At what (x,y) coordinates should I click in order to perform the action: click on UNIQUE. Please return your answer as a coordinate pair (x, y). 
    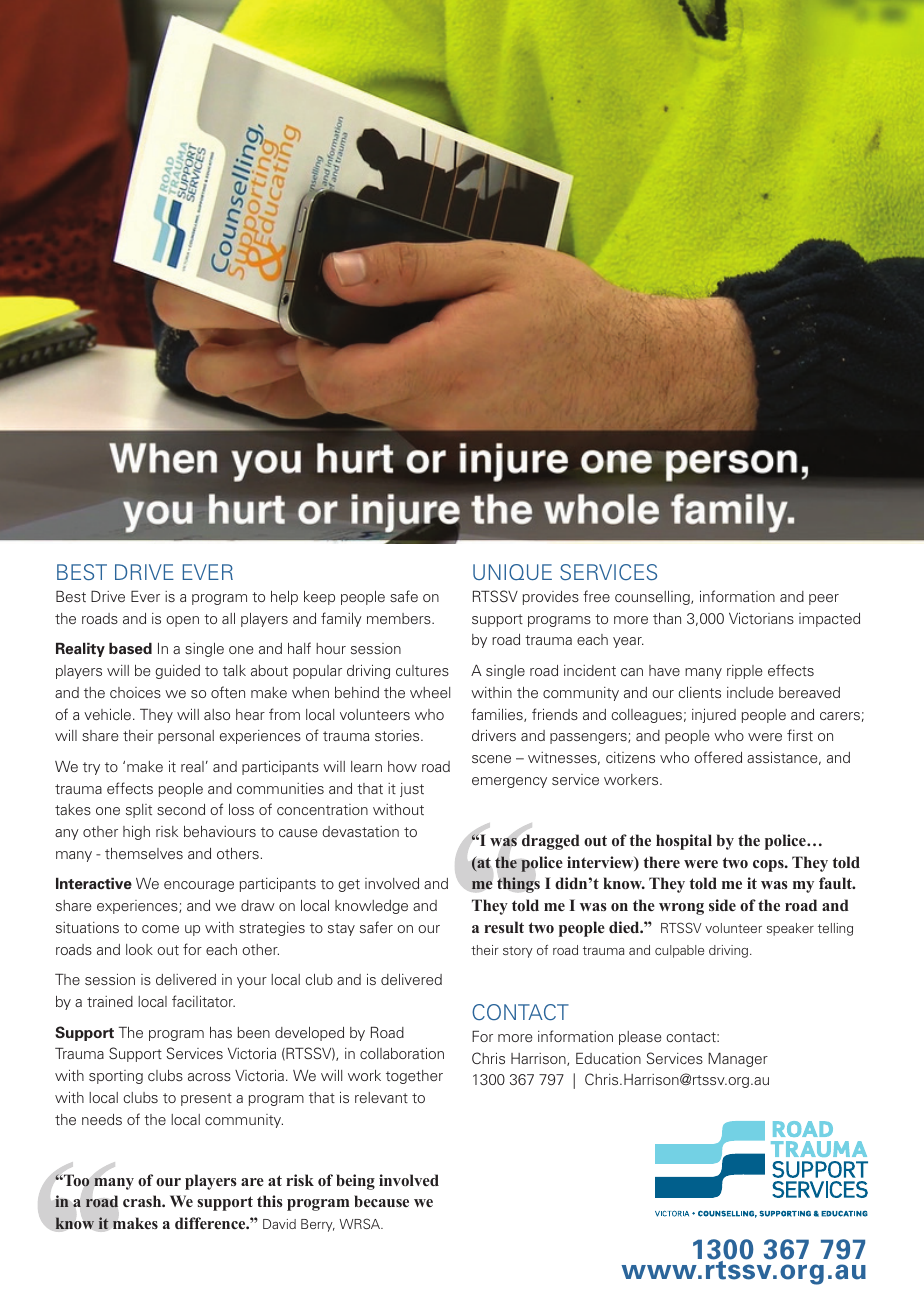
    Looking at the image, I should click on (512, 572).
